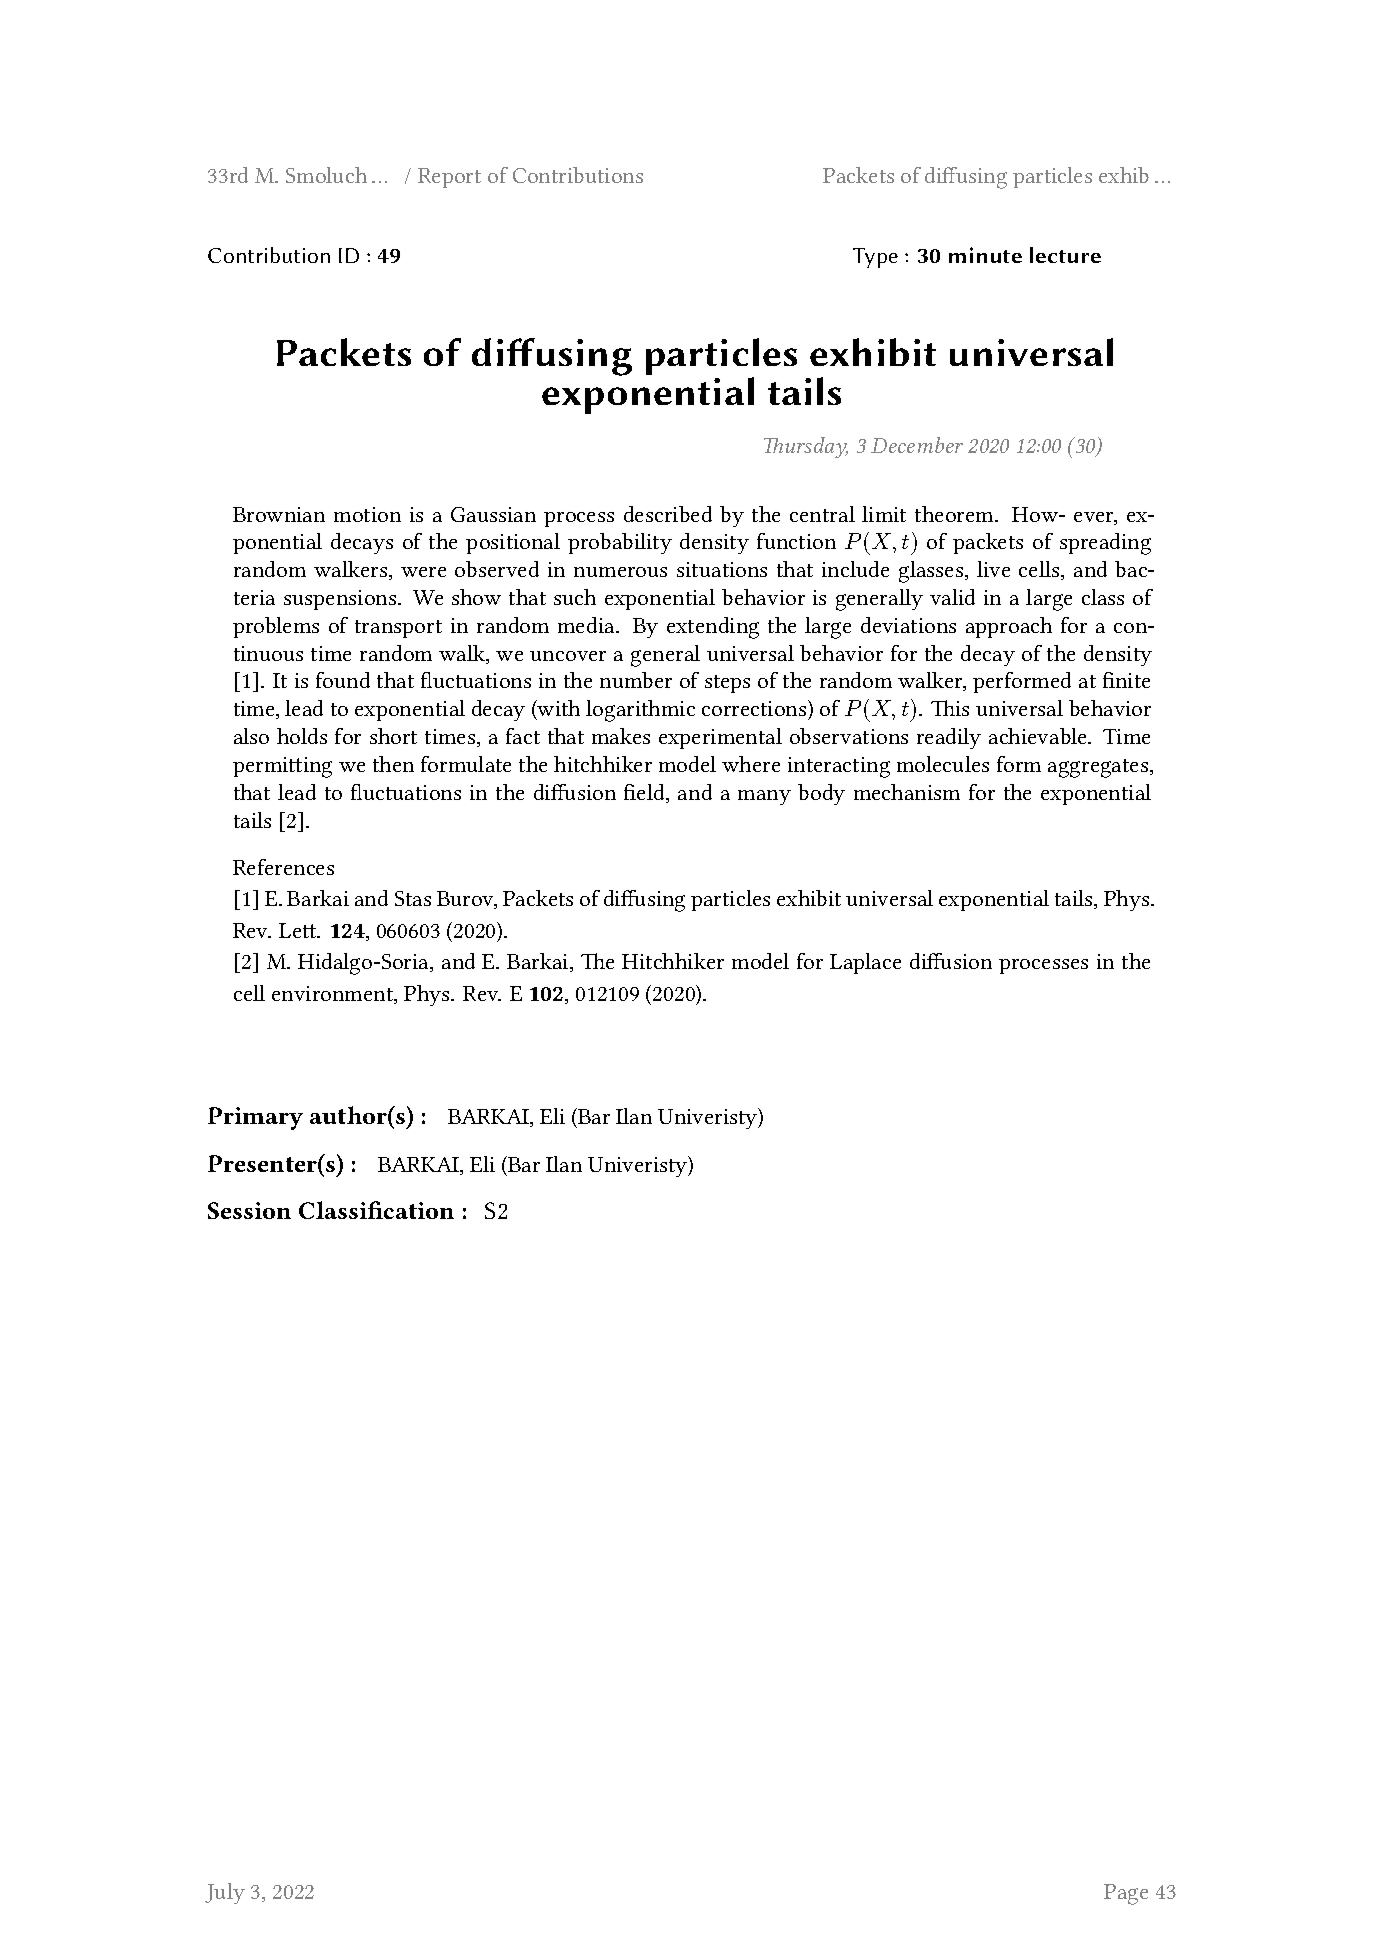 This screenshot has height=1959, width=1385. I want to click on minute, so click(985, 255).
